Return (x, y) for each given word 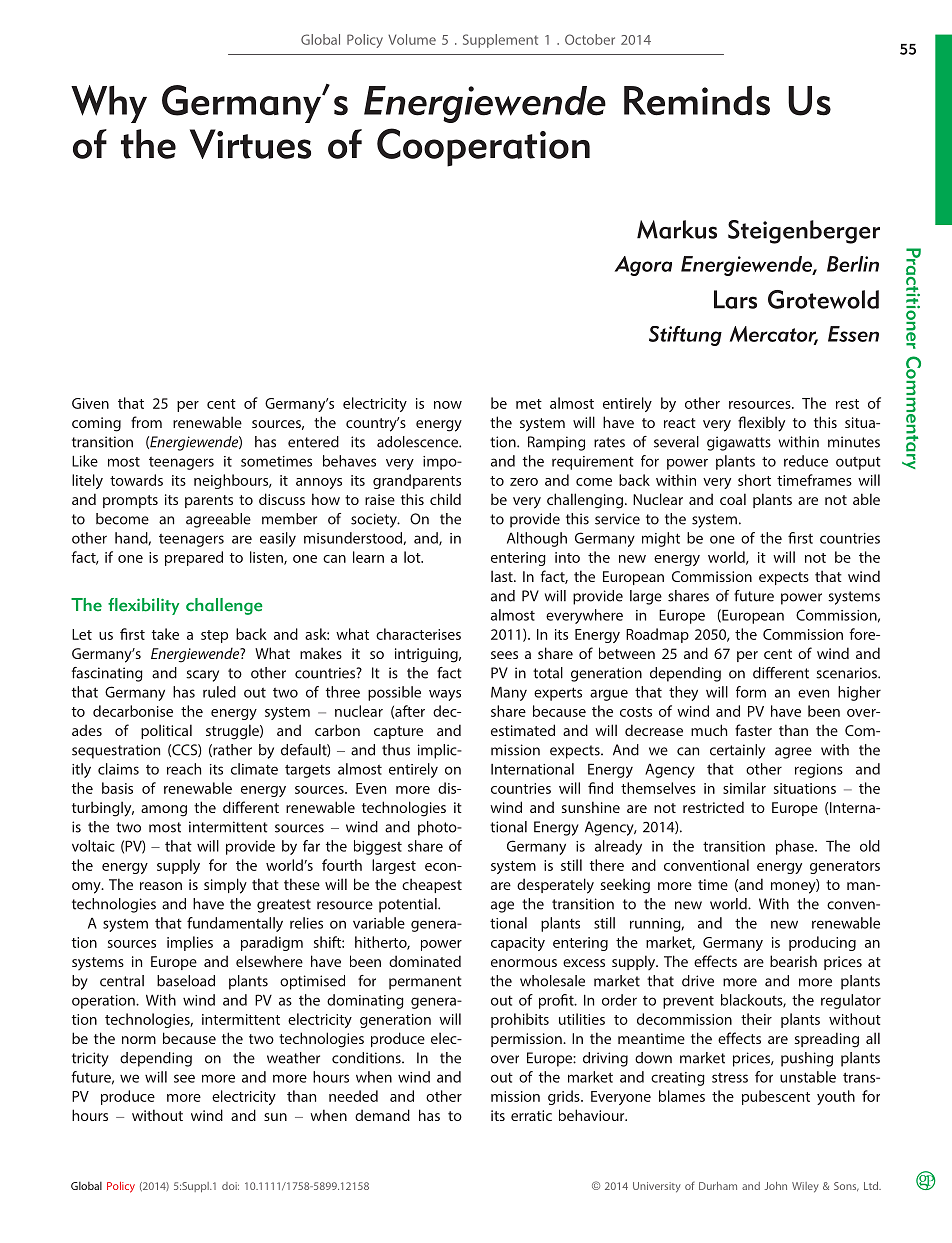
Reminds (697, 100)
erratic (531, 1115)
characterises (418, 634)
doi (230, 1186)
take (165, 634)
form (751, 692)
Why (109, 104)
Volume (412, 39)
